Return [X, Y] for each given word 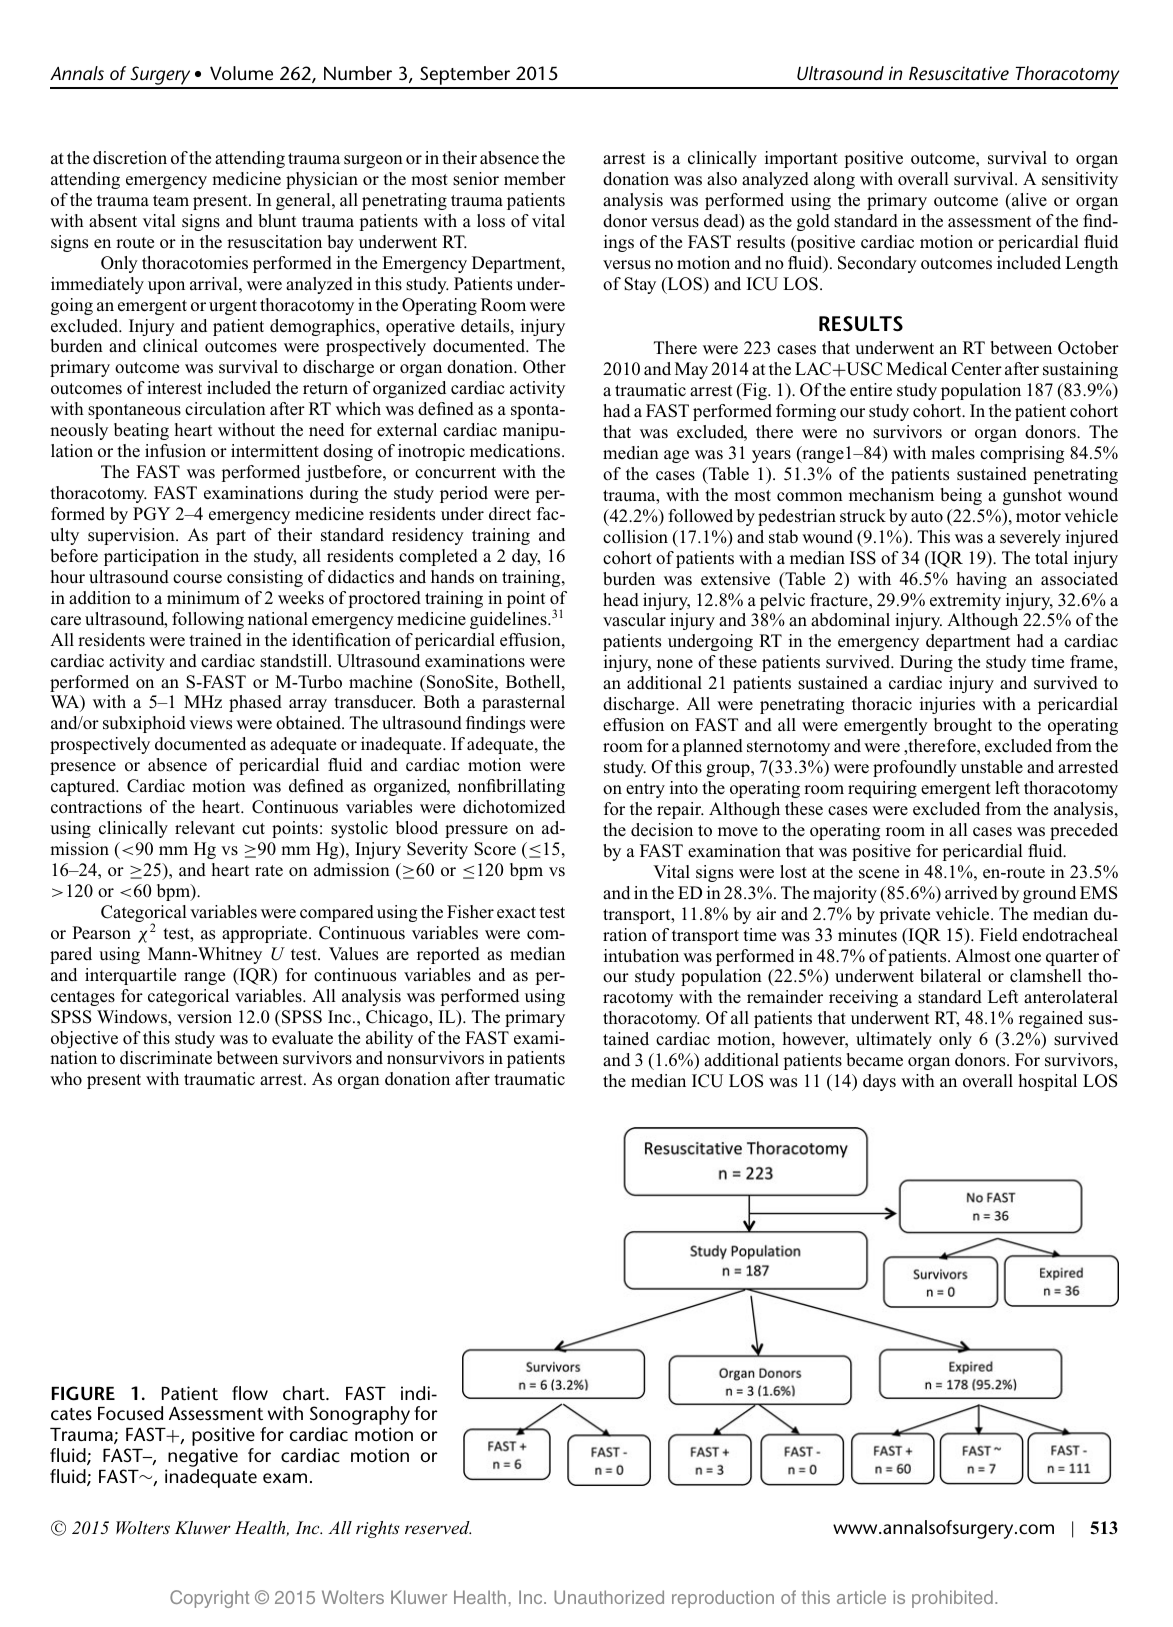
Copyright [209, 1599]
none [675, 664]
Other [544, 367]
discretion [130, 158]
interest [174, 388]
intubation [641, 956]
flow [250, 1393]
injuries [947, 705]
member [535, 179]
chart [305, 1393]
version [204, 1017]
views [210, 723]
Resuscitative [959, 73]
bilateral [950, 976]
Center [976, 369]
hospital [1047, 1082]
